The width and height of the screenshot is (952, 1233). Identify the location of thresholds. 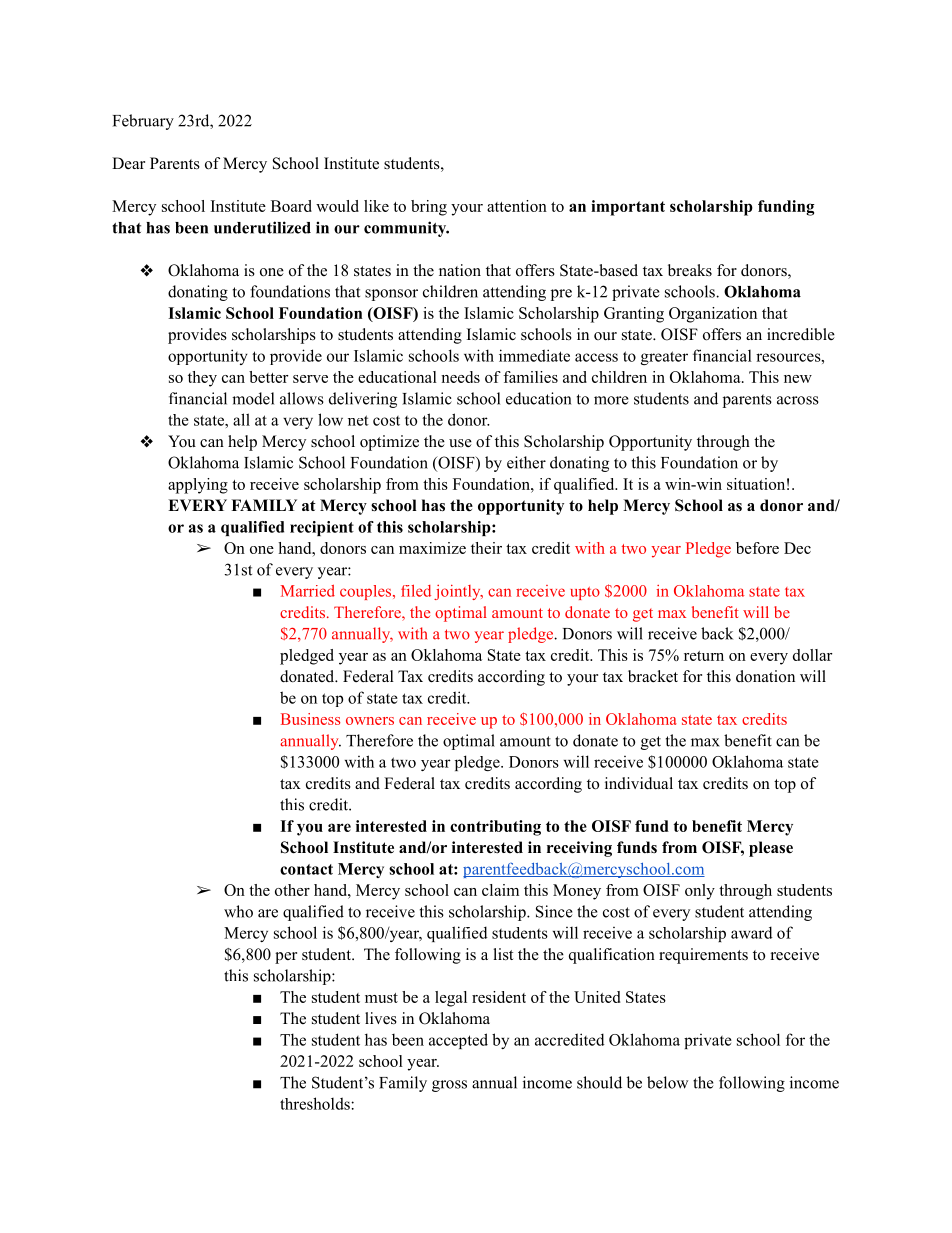
(316, 1103).
